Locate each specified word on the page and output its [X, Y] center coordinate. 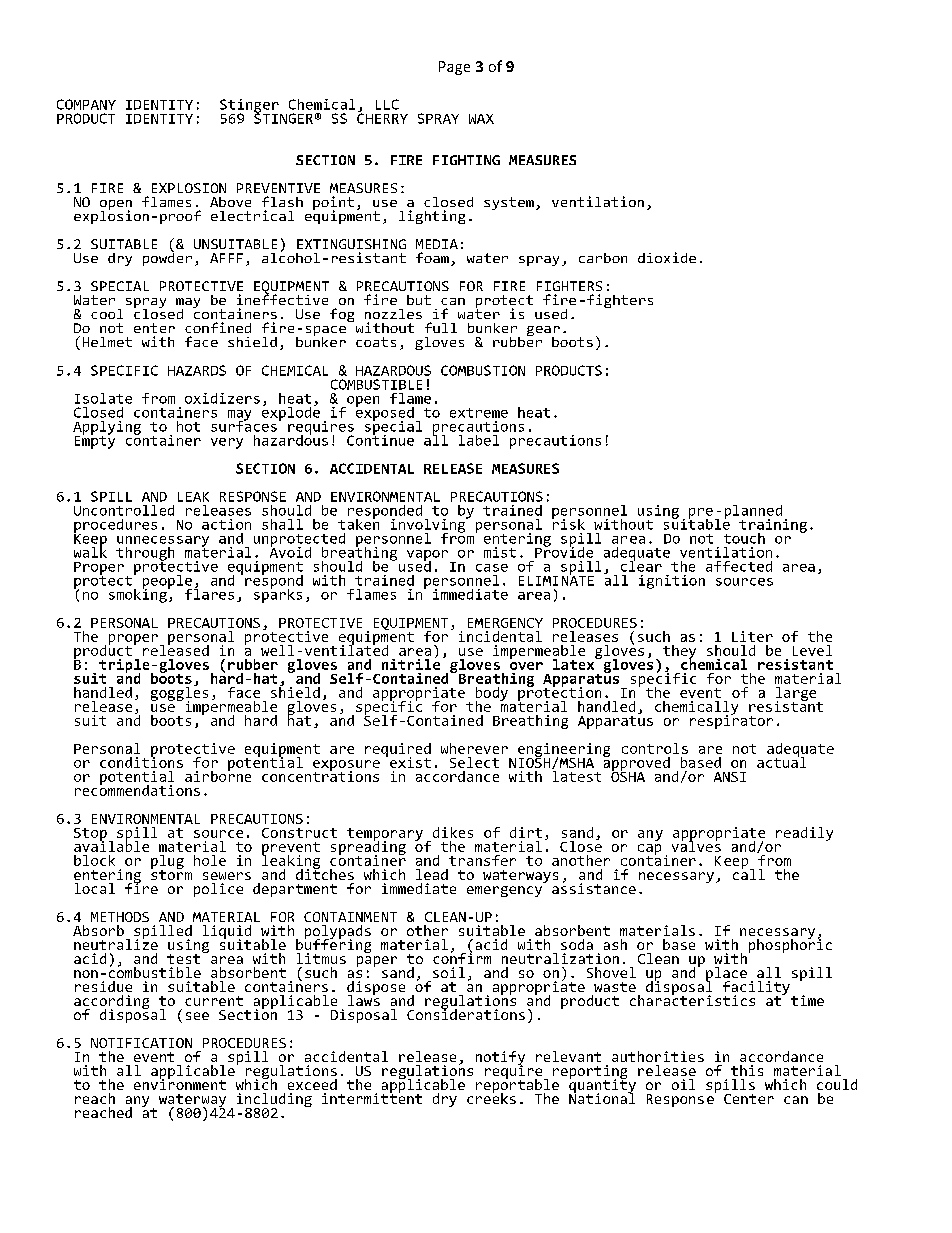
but [419, 300]
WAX [481, 119]
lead [432, 874]
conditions [141, 761]
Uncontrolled [124, 510]
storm [171, 873]
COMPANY [86, 104]
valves [696, 845]
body [492, 695]
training [773, 527]
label [479, 440]
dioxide [667, 257]
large [797, 695]
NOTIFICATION [141, 1043]
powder [167, 258]
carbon [603, 258]
